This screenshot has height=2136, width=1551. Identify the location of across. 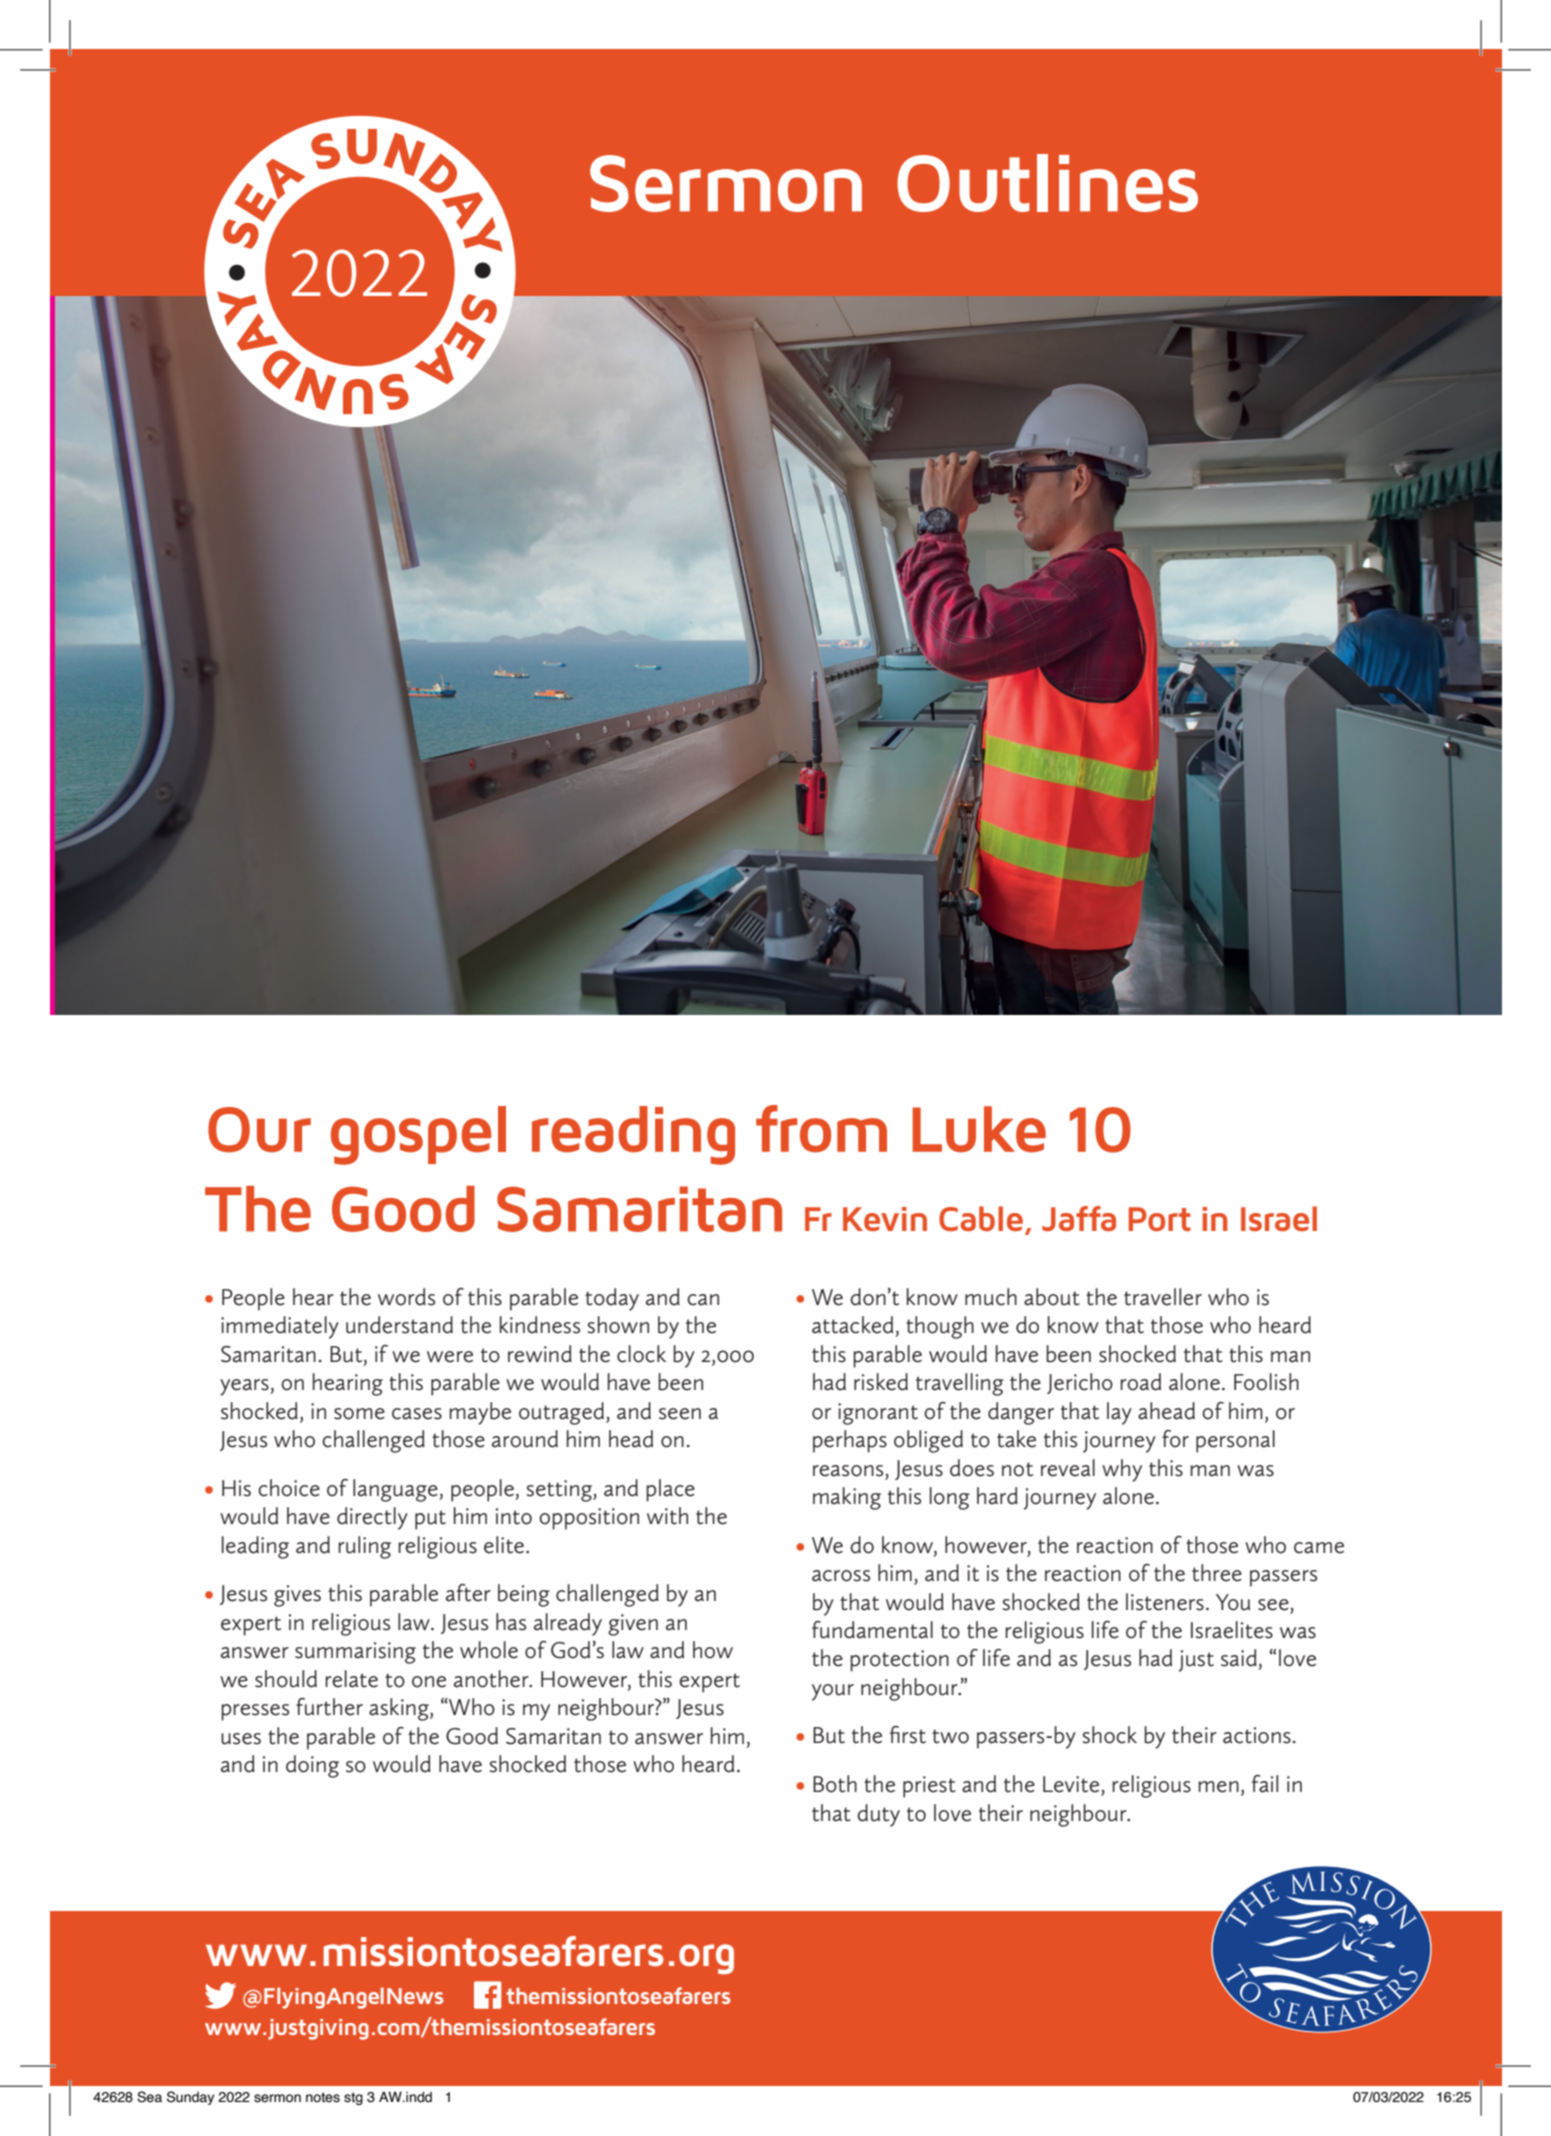
(841, 1576).
